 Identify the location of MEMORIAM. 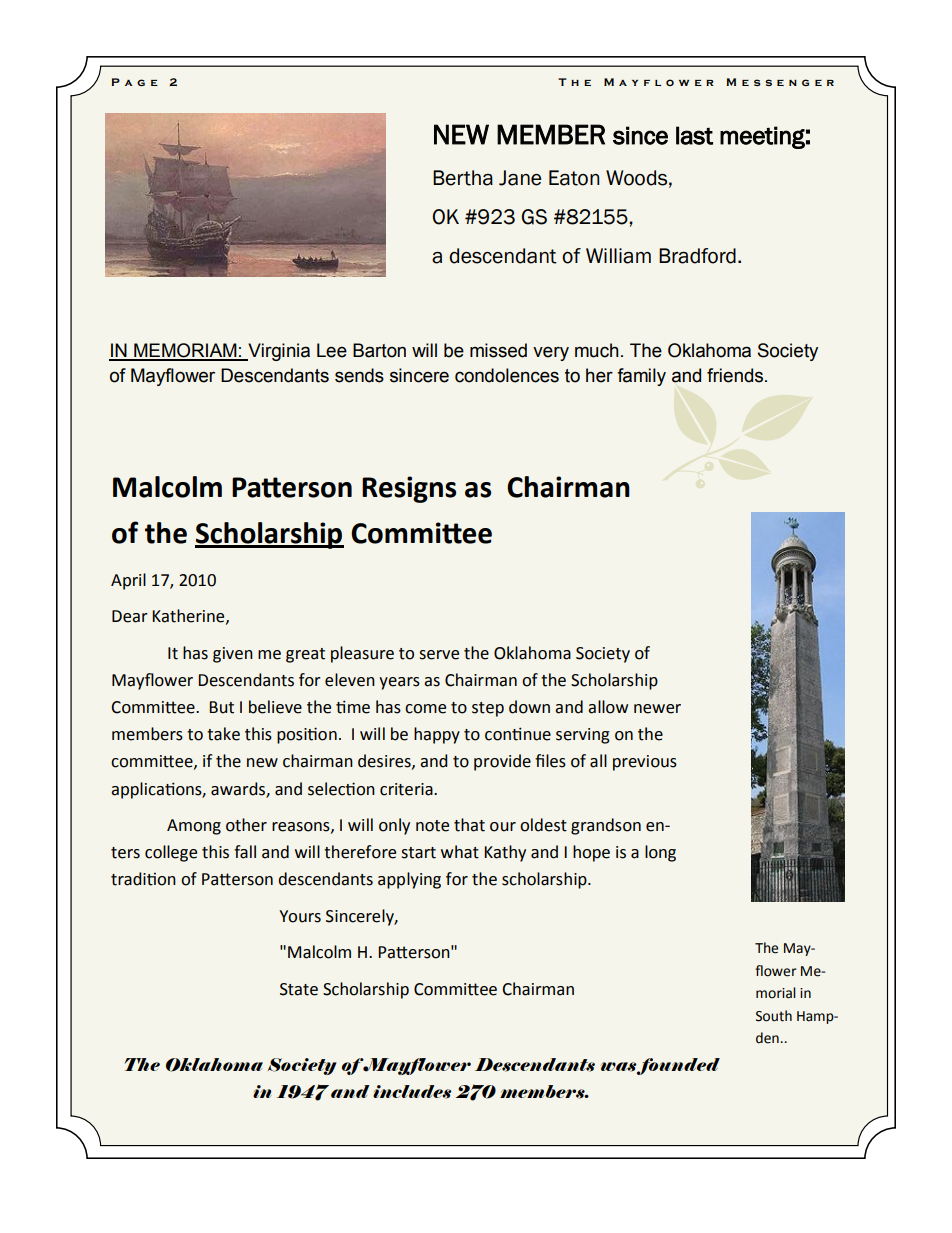
(185, 351).
